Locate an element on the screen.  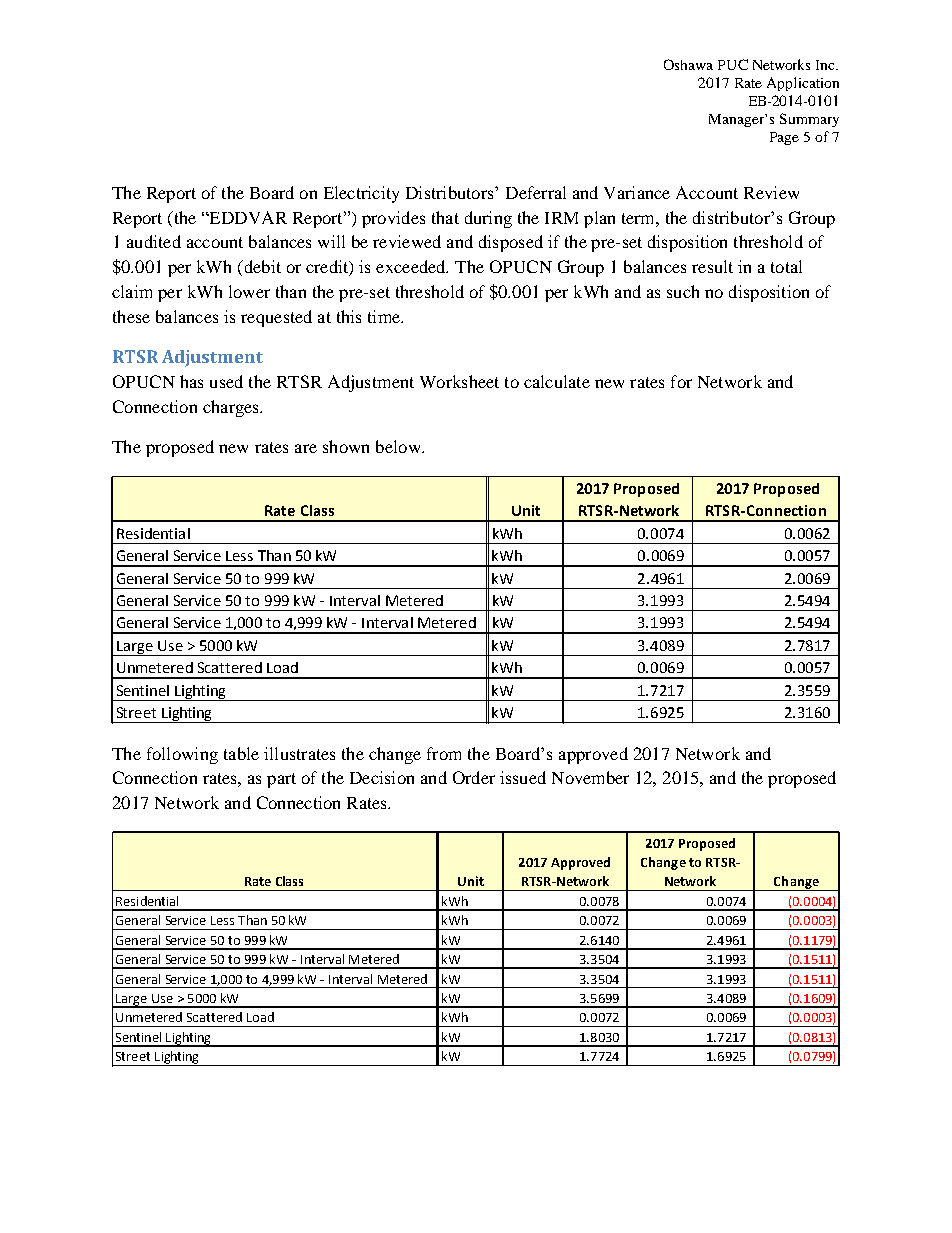
for is located at coordinates (681, 381).
